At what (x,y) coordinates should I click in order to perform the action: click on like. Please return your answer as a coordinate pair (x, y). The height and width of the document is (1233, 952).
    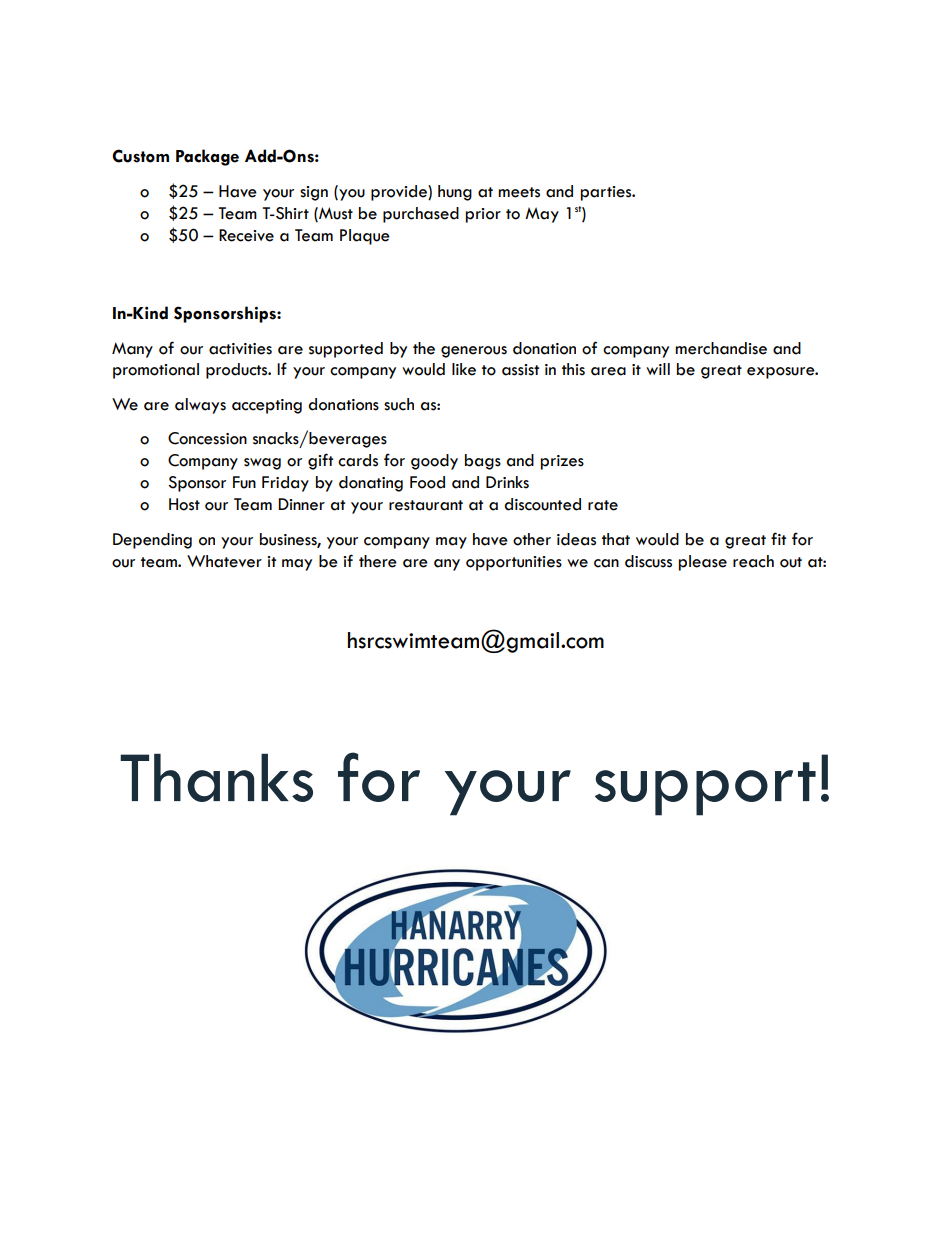
    Looking at the image, I should click on (464, 369).
